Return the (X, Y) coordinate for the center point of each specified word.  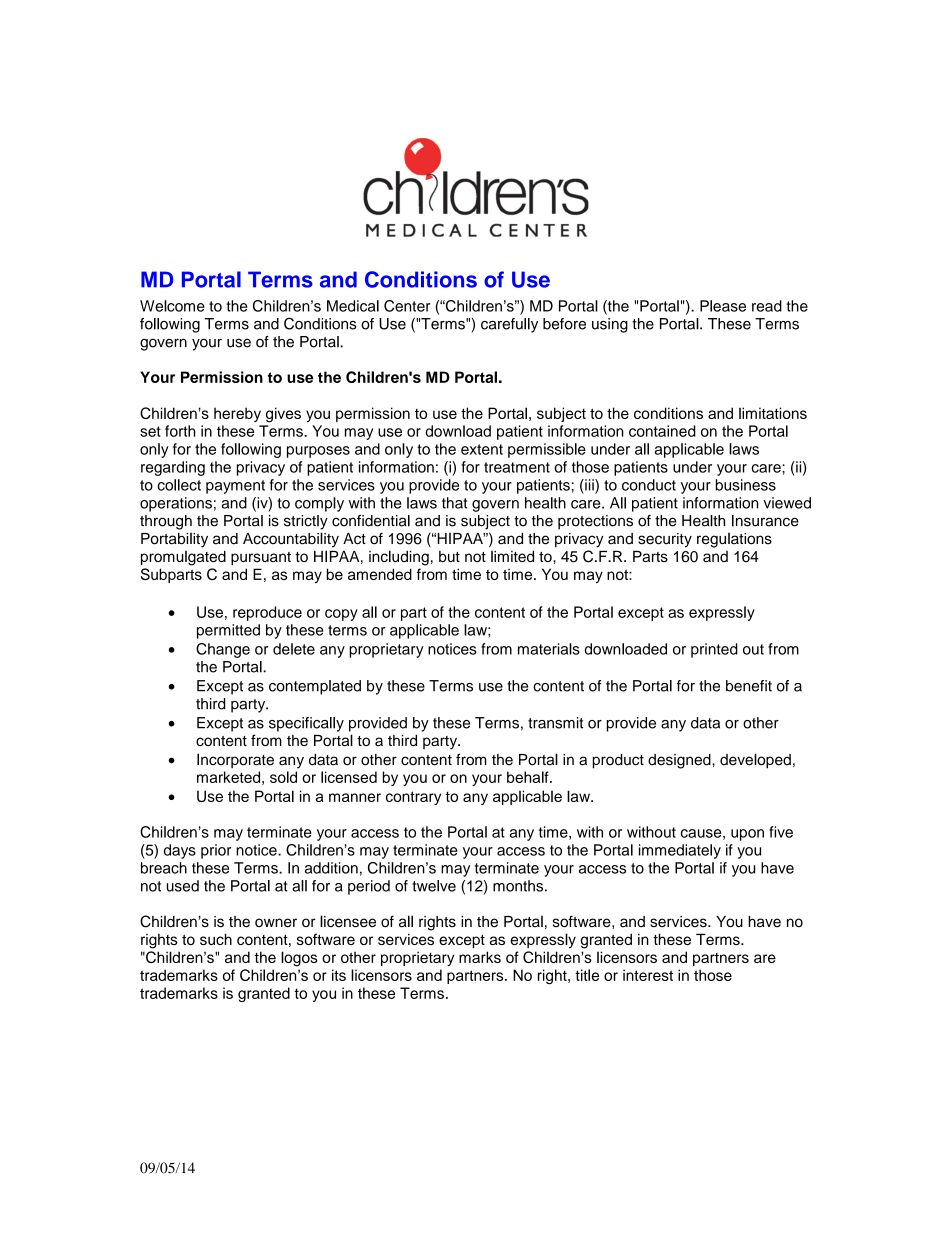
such (216, 939)
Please (723, 306)
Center (407, 306)
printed (714, 650)
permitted (228, 631)
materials (549, 649)
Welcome (172, 306)
